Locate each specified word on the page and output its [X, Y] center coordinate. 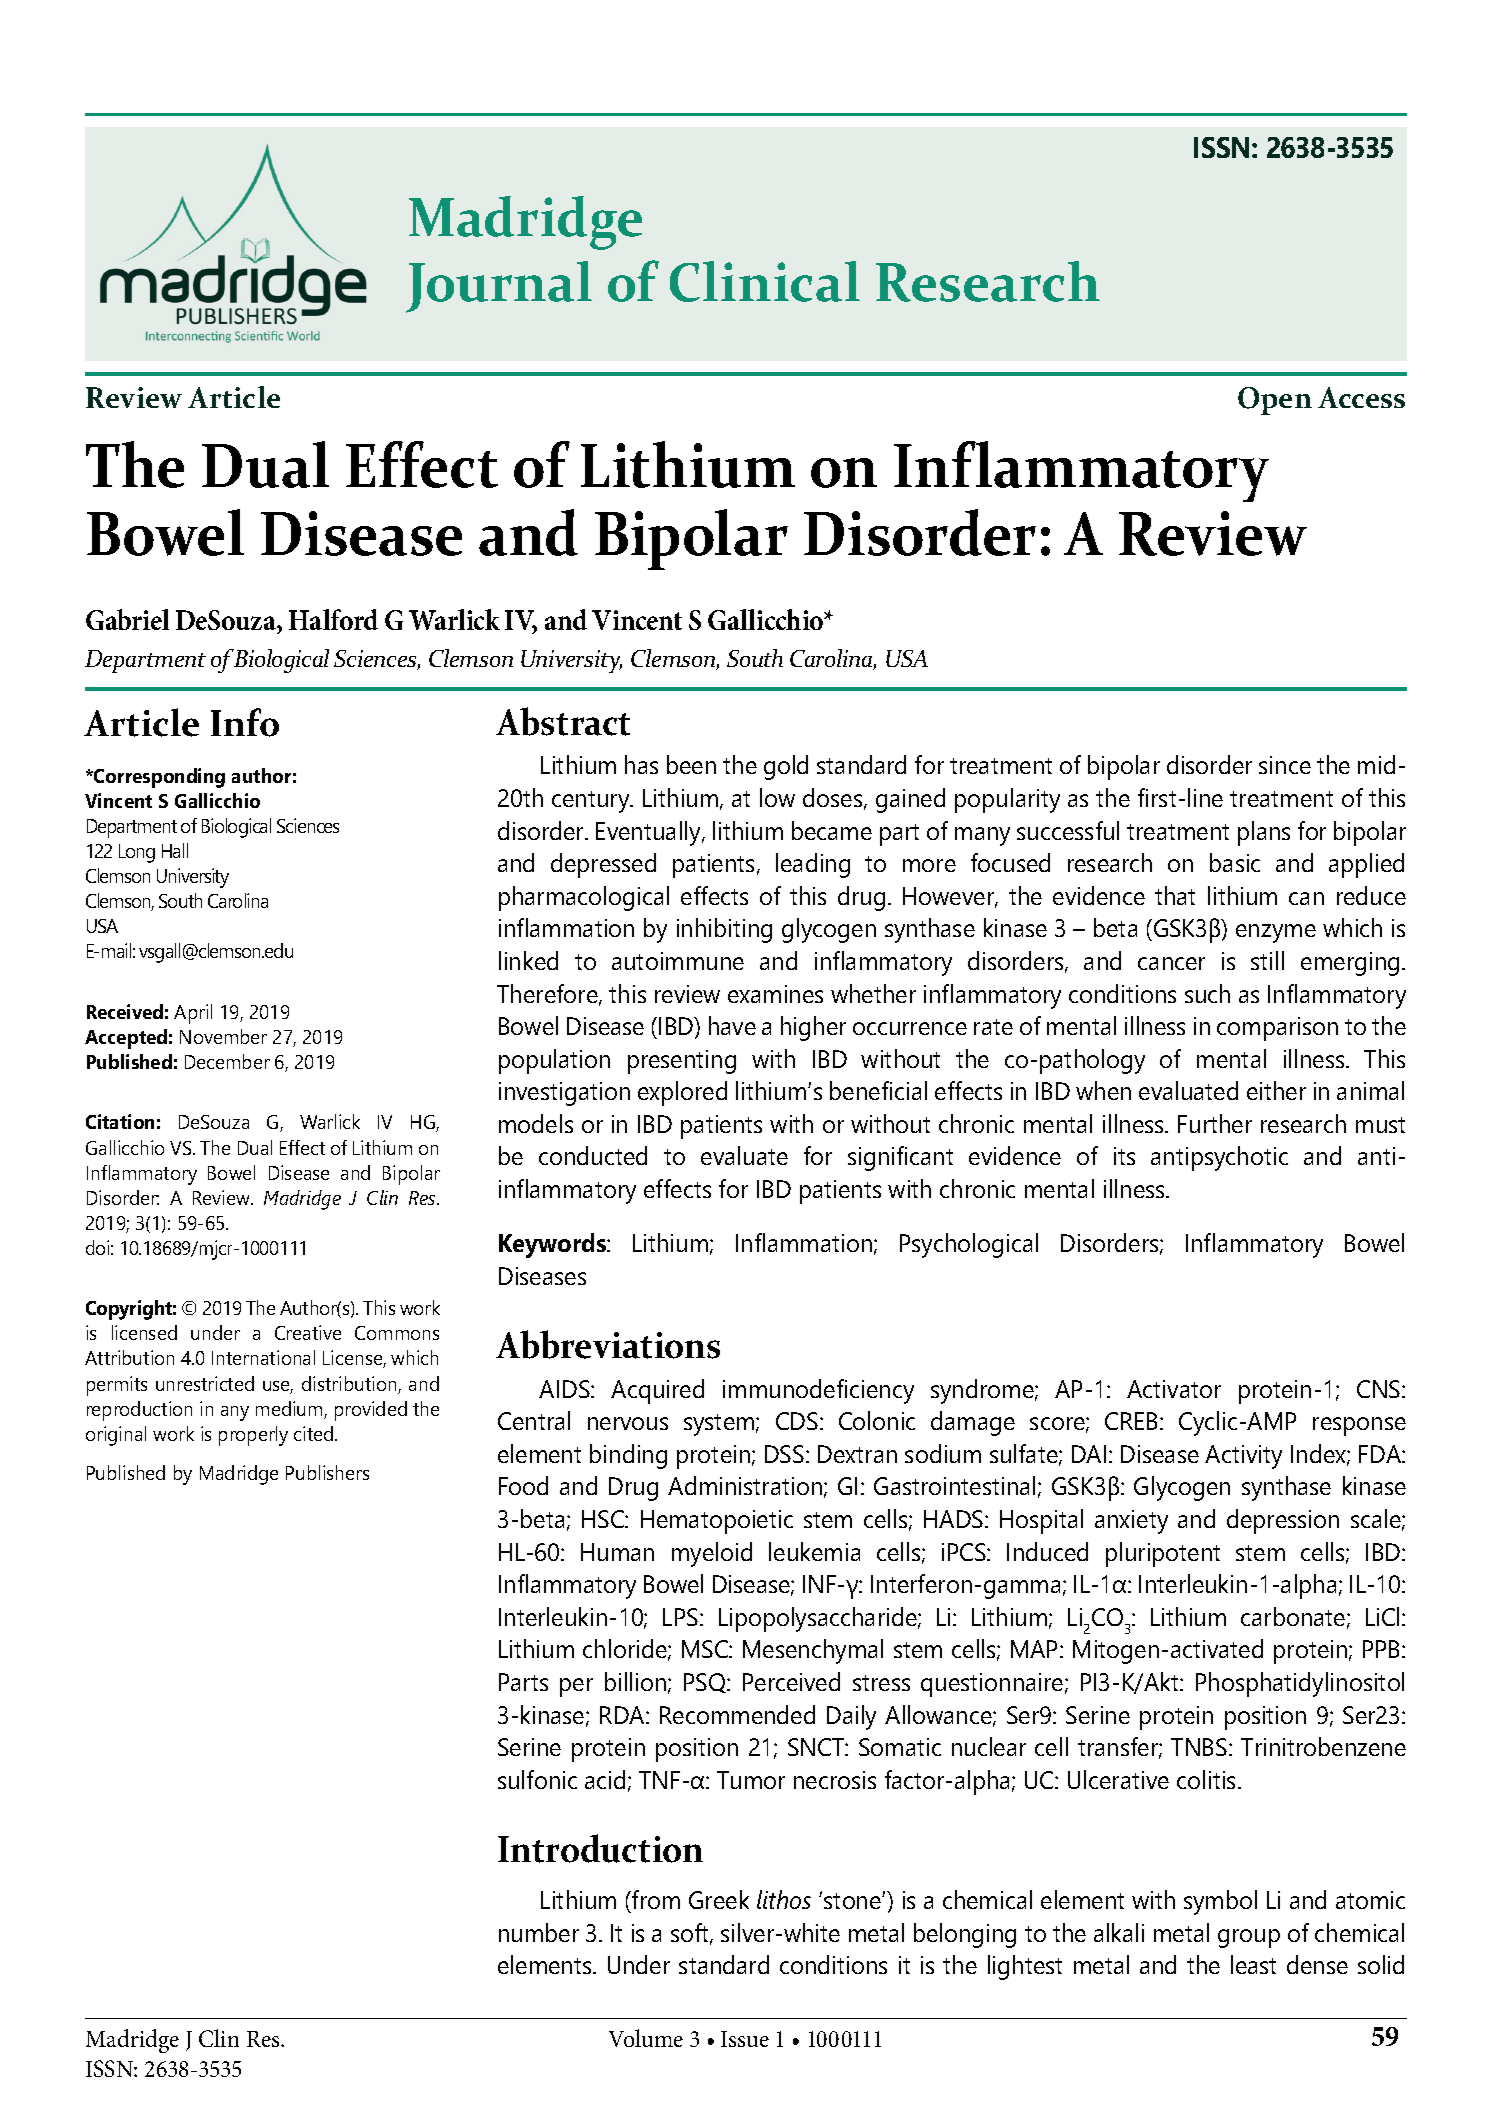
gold [786, 767]
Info [245, 722]
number [539, 1932]
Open [1275, 401]
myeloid [712, 1554]
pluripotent [1163, 1554]
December [227, 1061]
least [1253, 1964]
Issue [745, 2039]
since [1285, 765]
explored [682, 1093]
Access [1361, 397]
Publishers [327, 1472]
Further [1215, 1123]
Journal [499, 287]
